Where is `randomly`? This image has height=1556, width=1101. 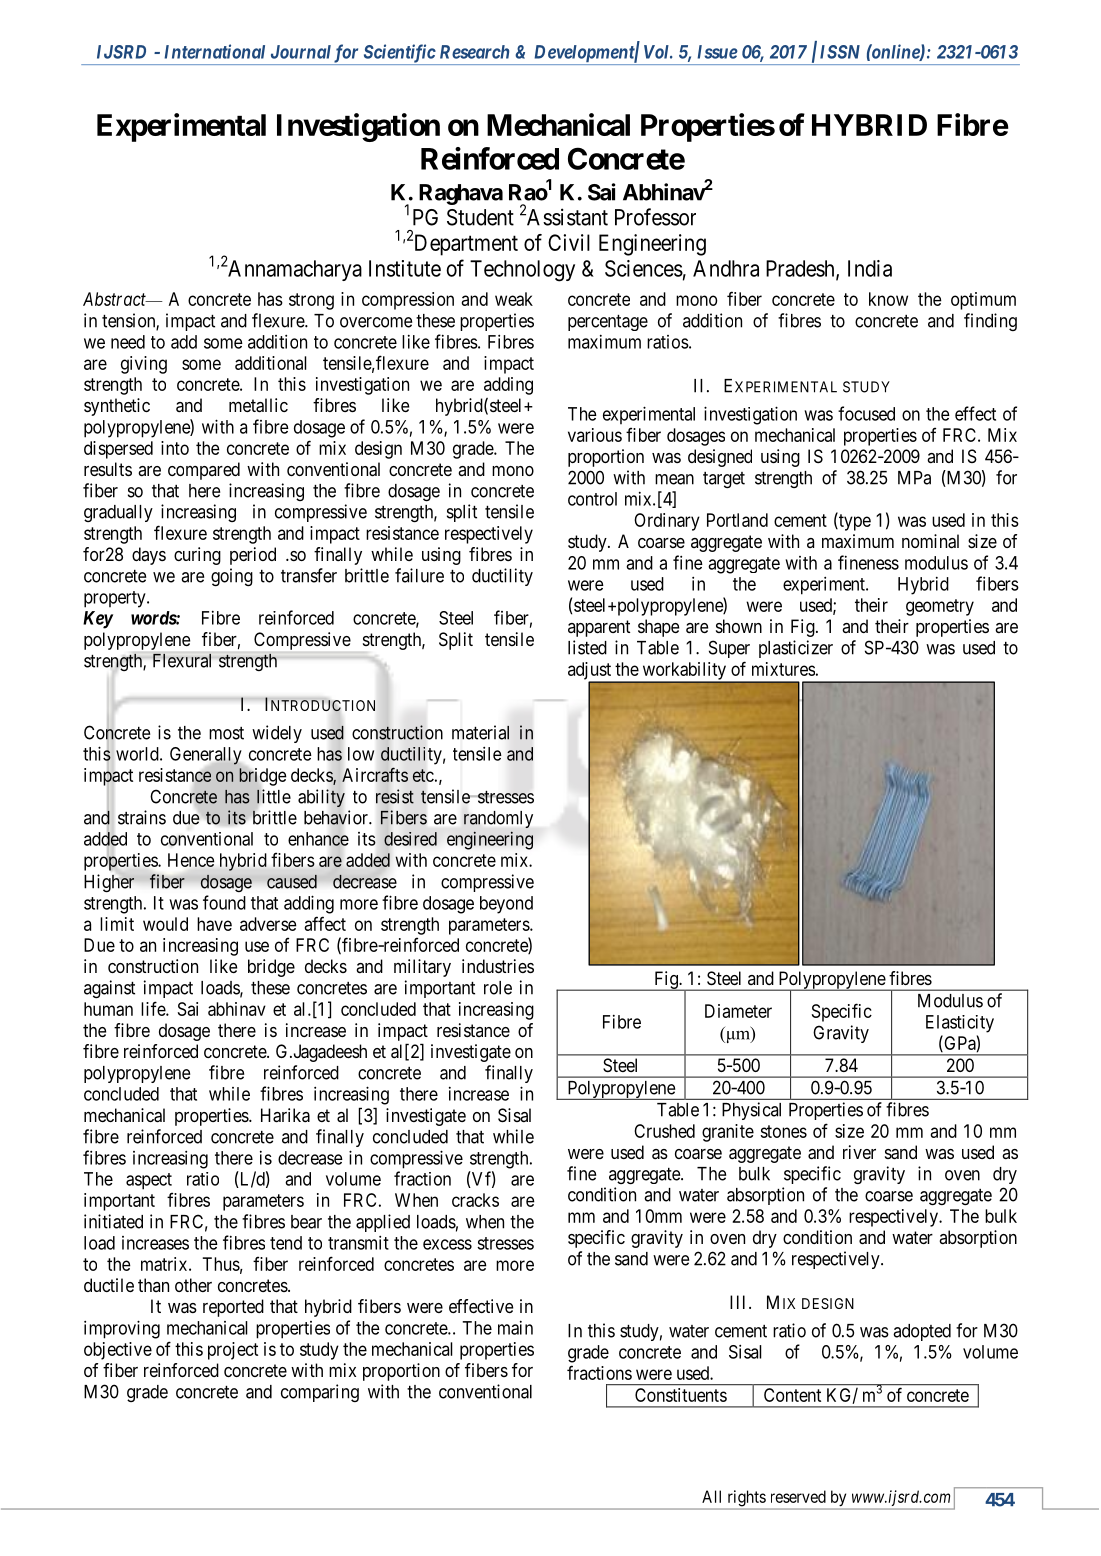
randomly is located at coordinates (498, 819).
